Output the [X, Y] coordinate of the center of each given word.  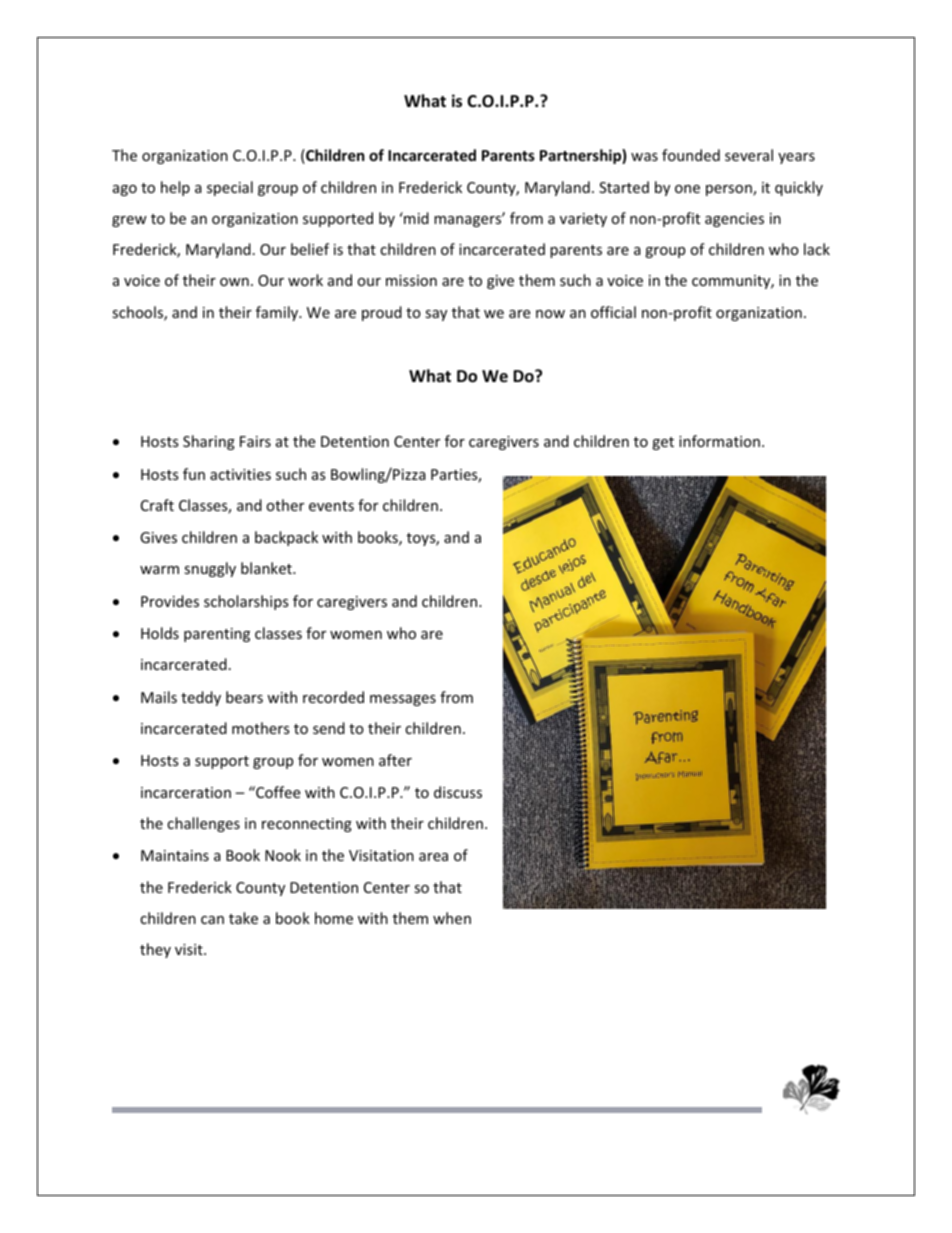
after [395, 760]
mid [415, 218]
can [212, 920]
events [331, 506]
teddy [201, 698]
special [230, 188]
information [719, 441]
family [278, 313]
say [436, 315]
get [663, 443]
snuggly [210, 569]
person [730, 190]
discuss [458, 792]
